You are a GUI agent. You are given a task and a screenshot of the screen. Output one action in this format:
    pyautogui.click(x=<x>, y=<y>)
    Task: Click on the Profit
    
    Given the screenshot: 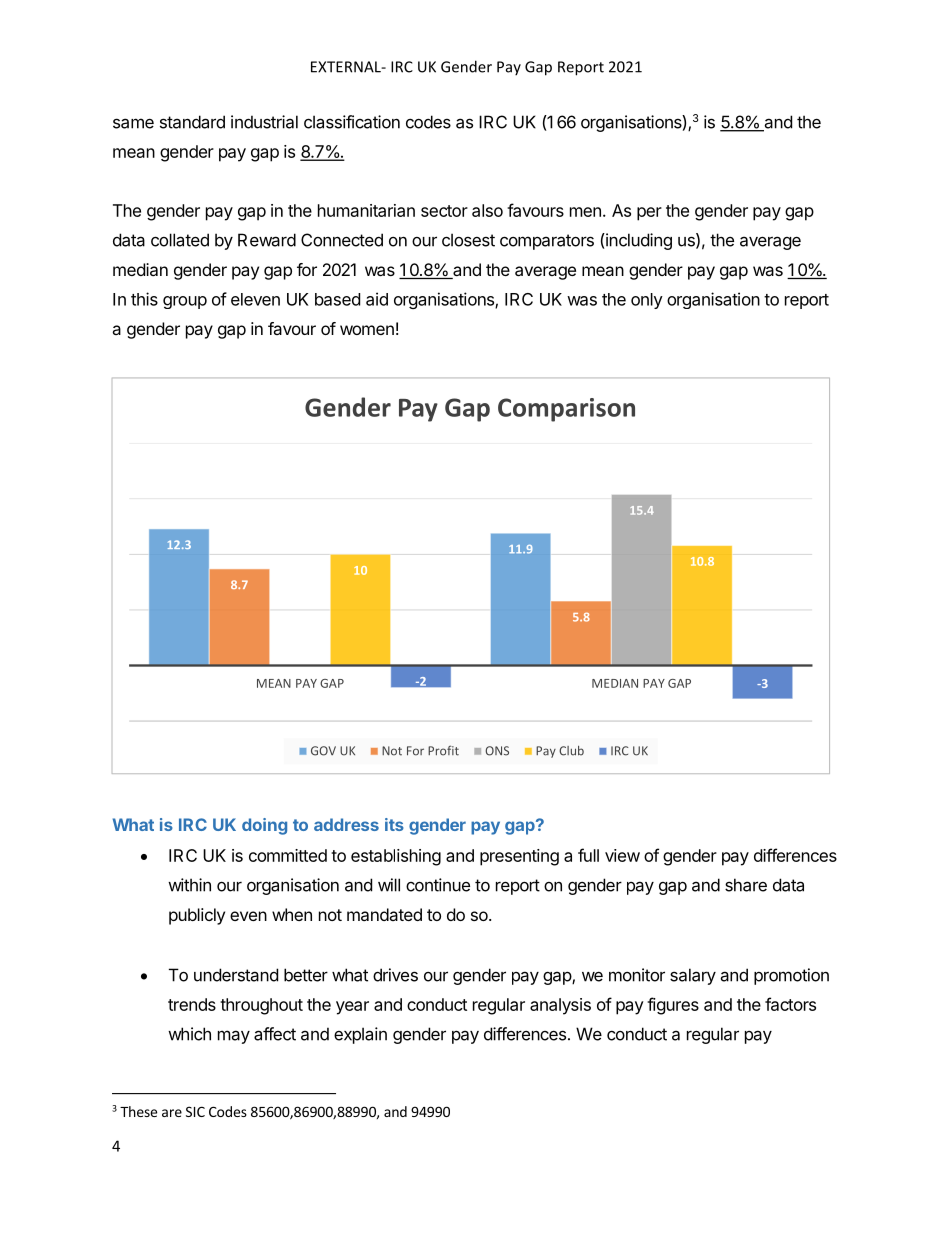 What is the action you would take?
    pyautogui.click(x=443, y=750)
